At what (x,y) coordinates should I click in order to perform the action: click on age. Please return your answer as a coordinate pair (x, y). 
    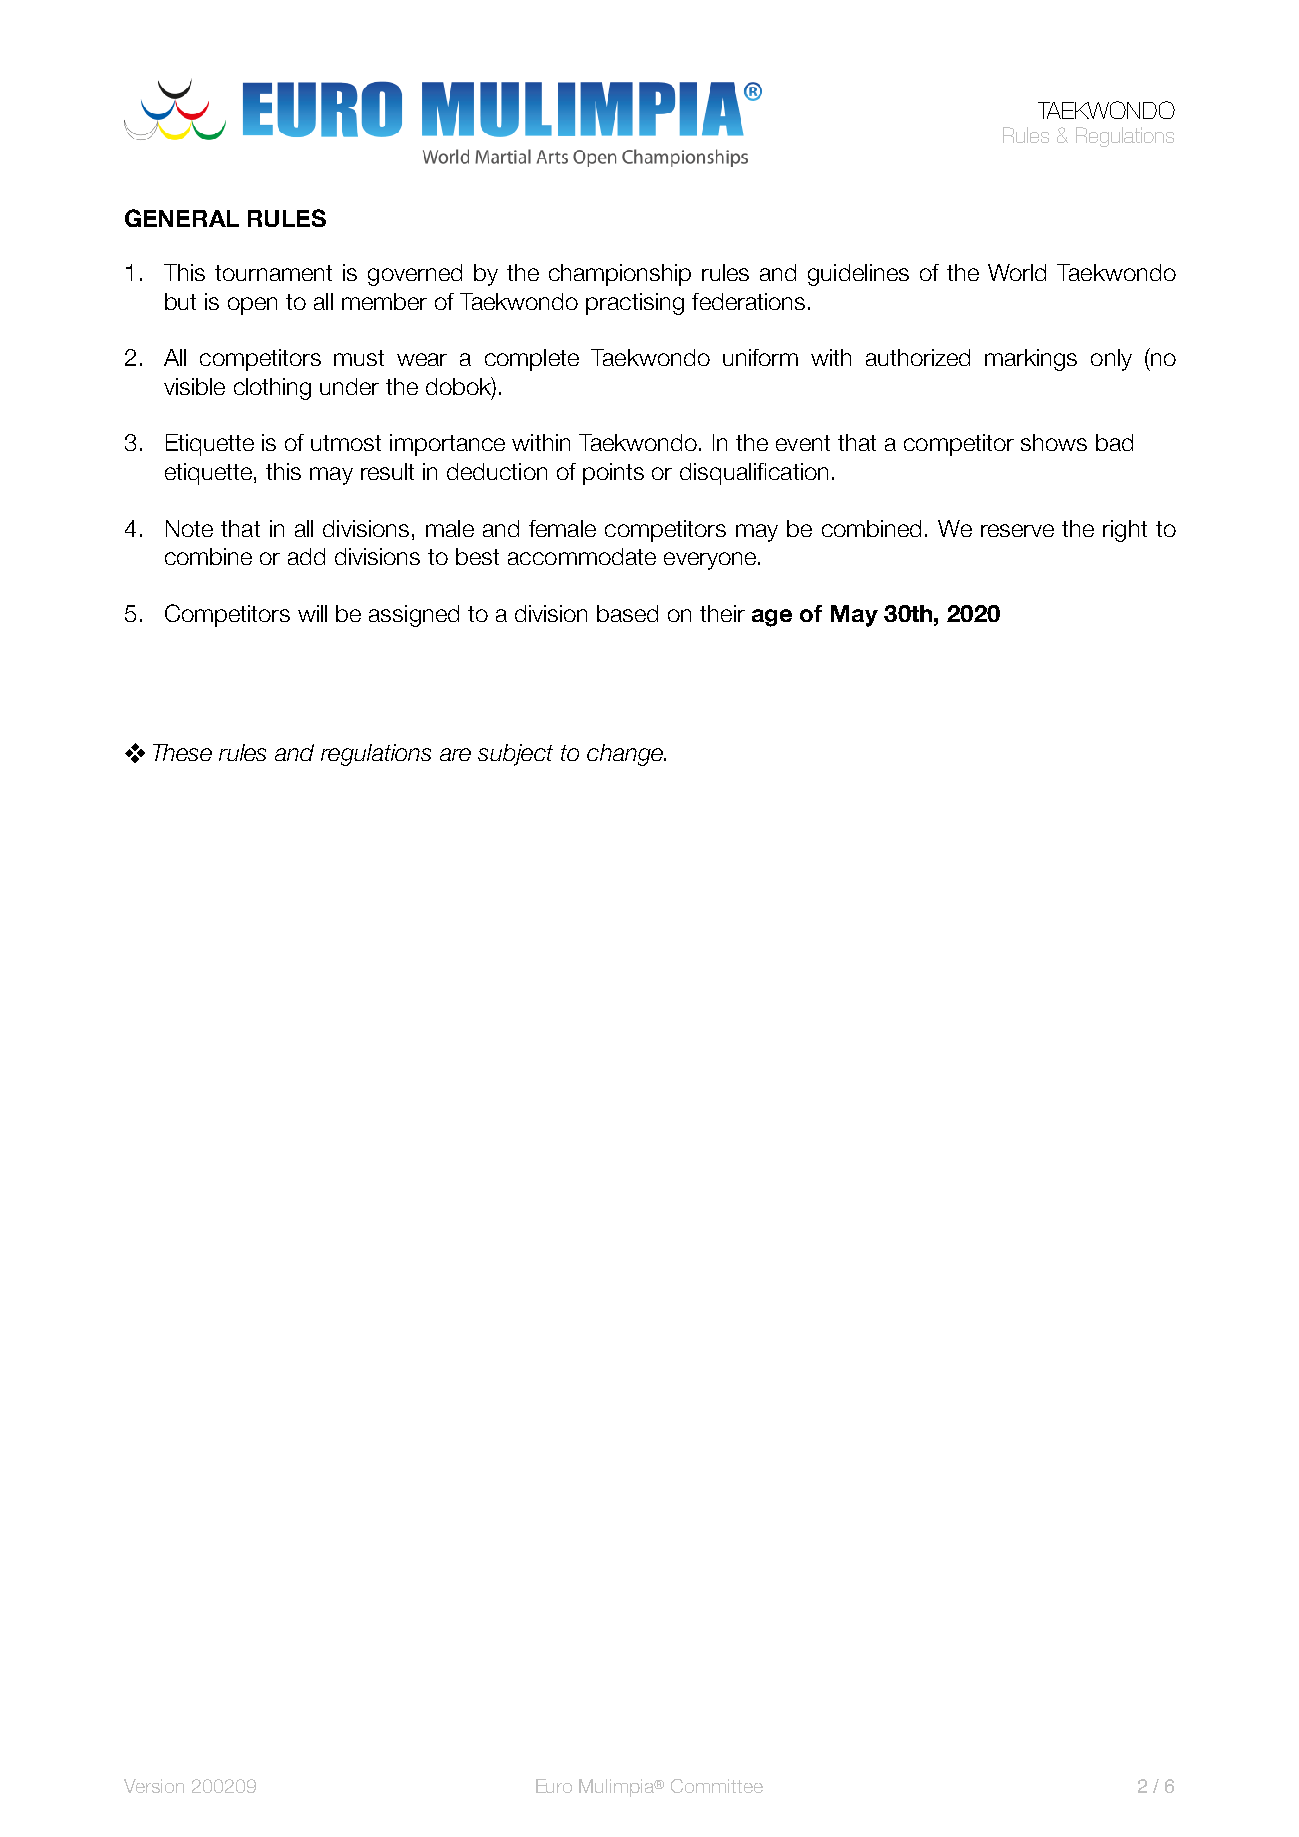
    Looking at the image, I should click on (772, 618).
